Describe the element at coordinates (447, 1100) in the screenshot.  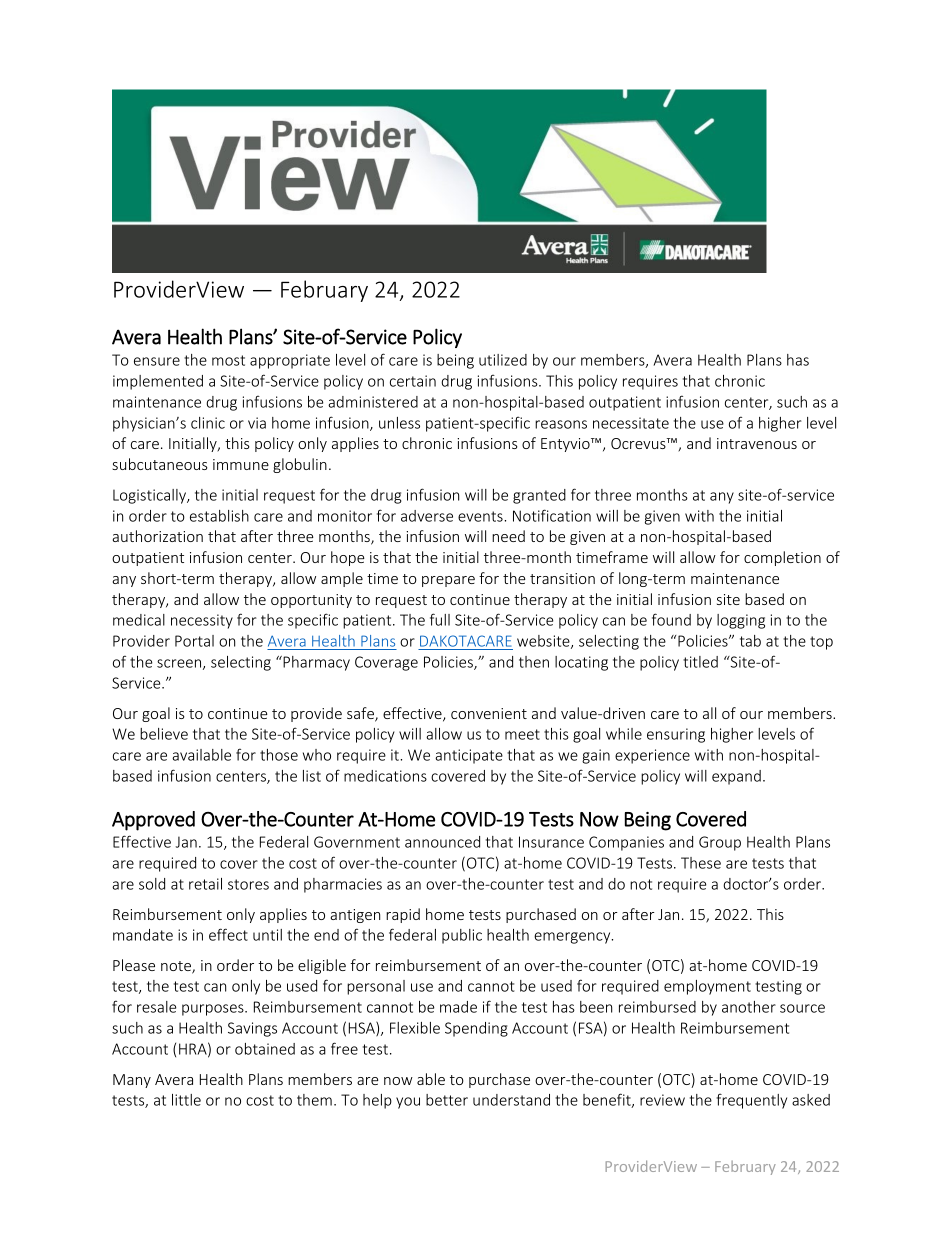
I see `better` at that location.
